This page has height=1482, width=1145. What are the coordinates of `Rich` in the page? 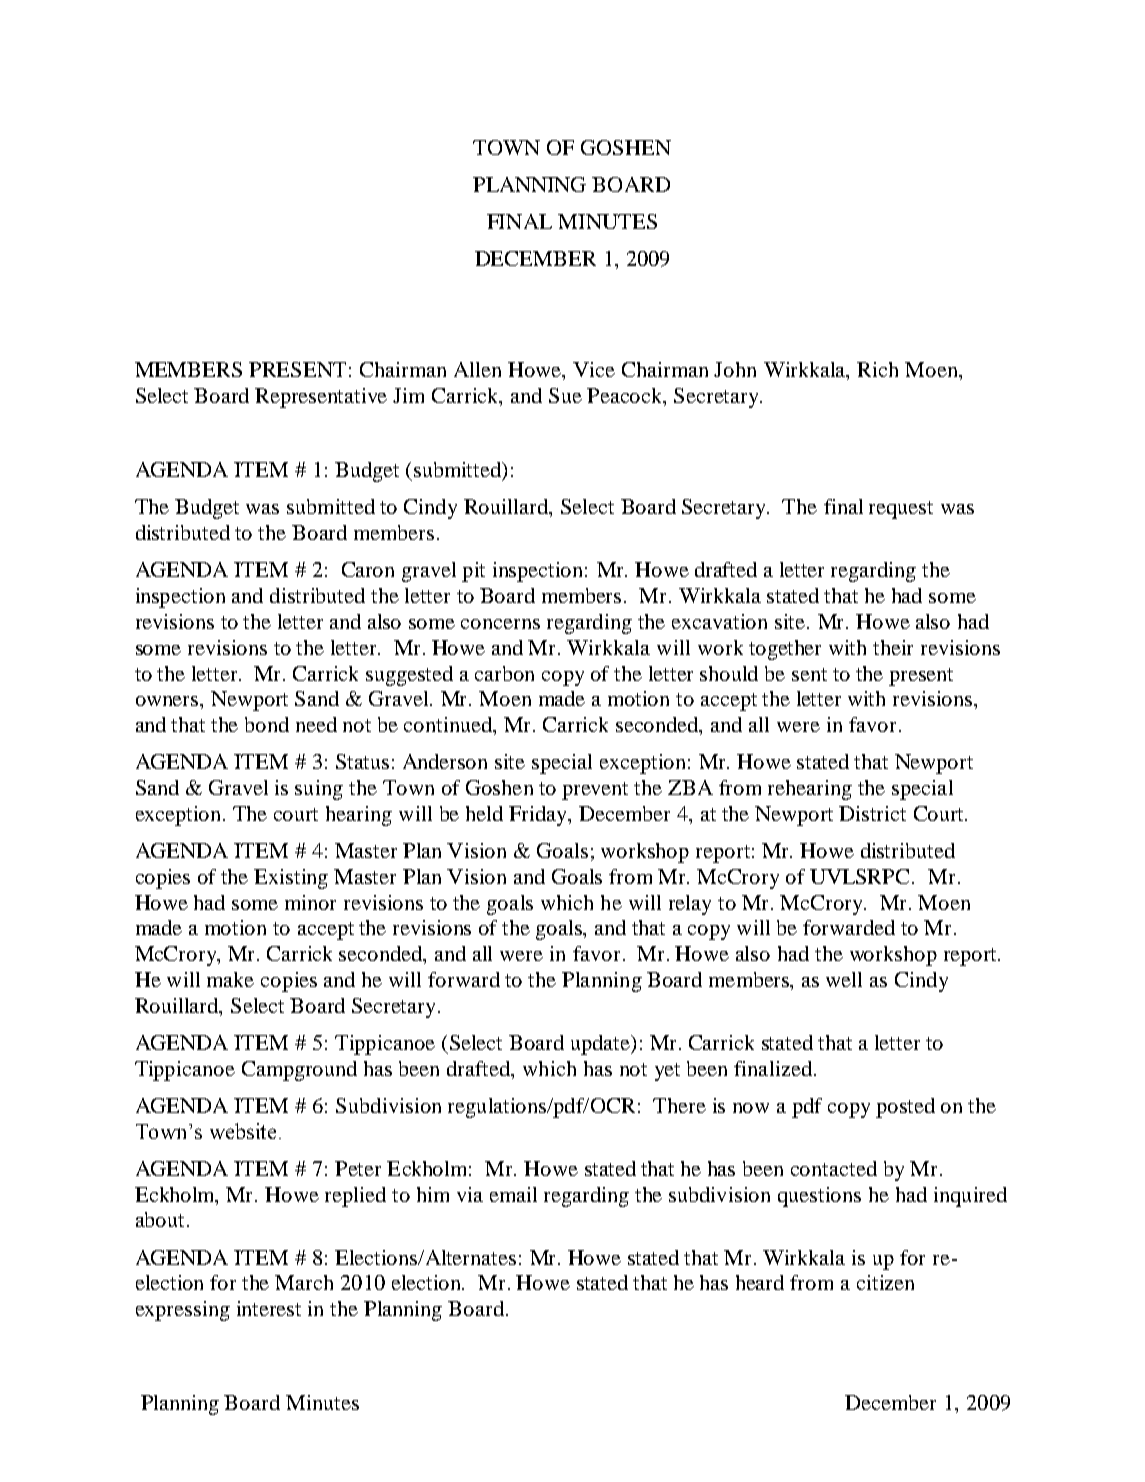 It's located at (877, 369).
